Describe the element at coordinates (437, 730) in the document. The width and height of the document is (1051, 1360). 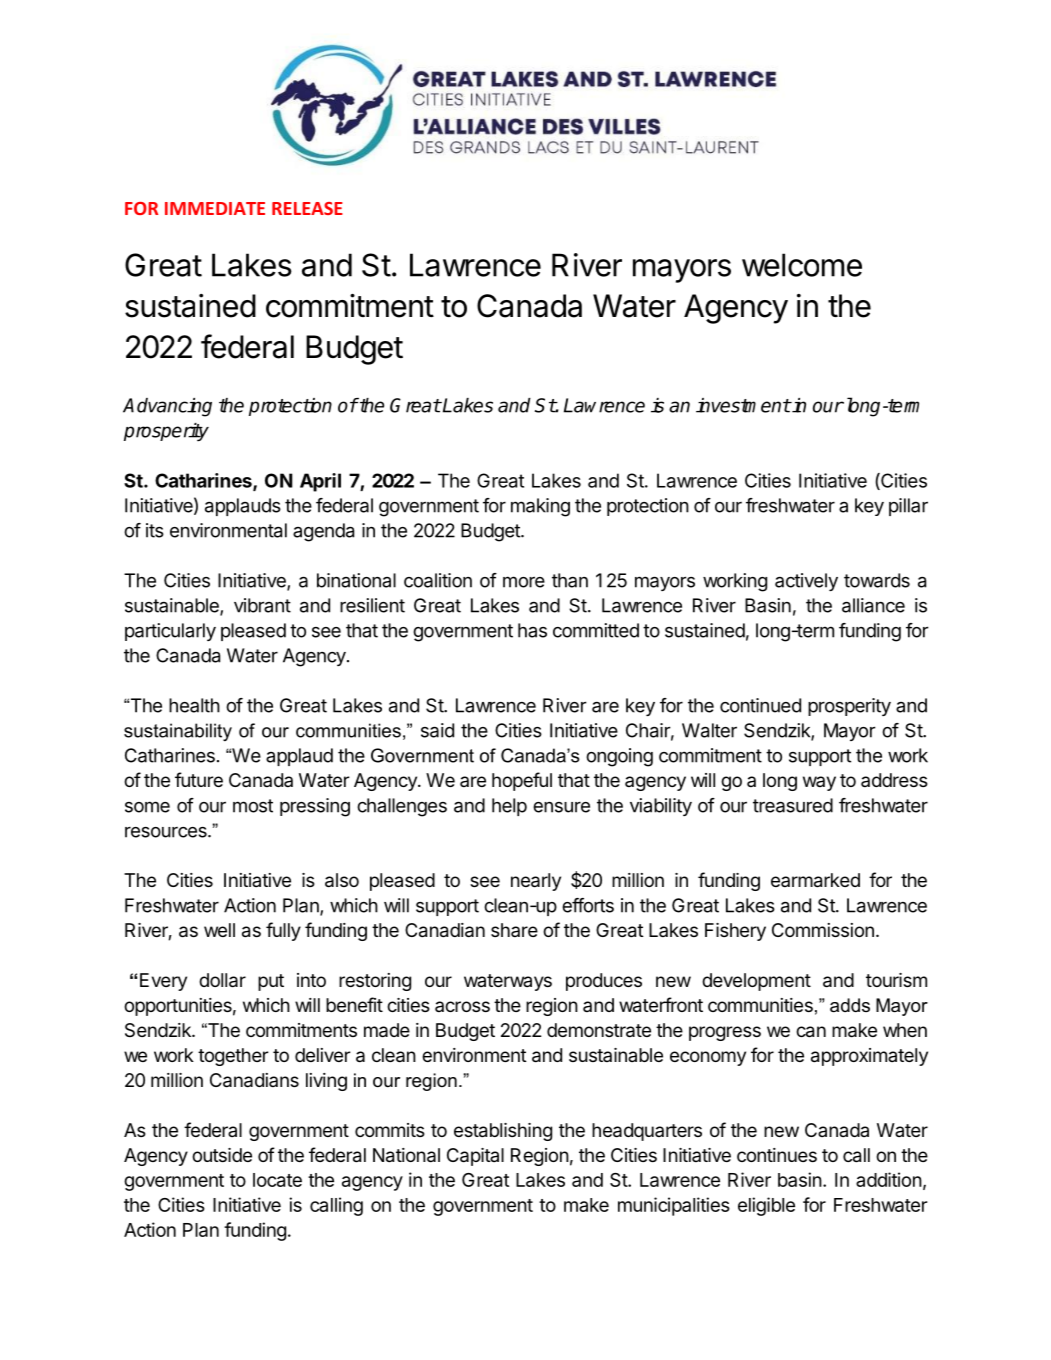
I see `said` at that location.
